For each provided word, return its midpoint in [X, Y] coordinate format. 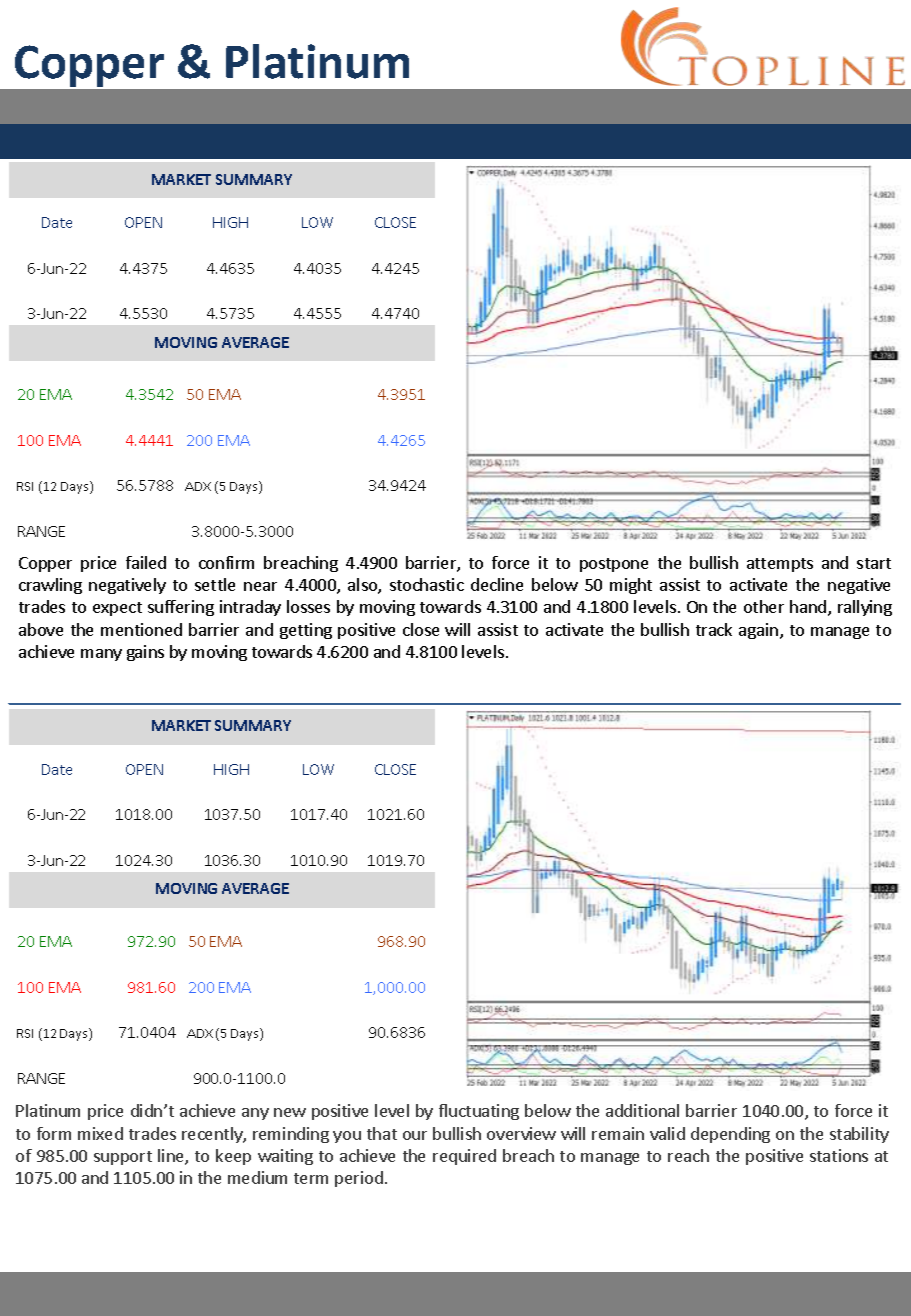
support [123, 1158]
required [464, 1157]
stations [839, 1155]
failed [146, 562]
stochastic [427, 584]
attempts [780, 565]
